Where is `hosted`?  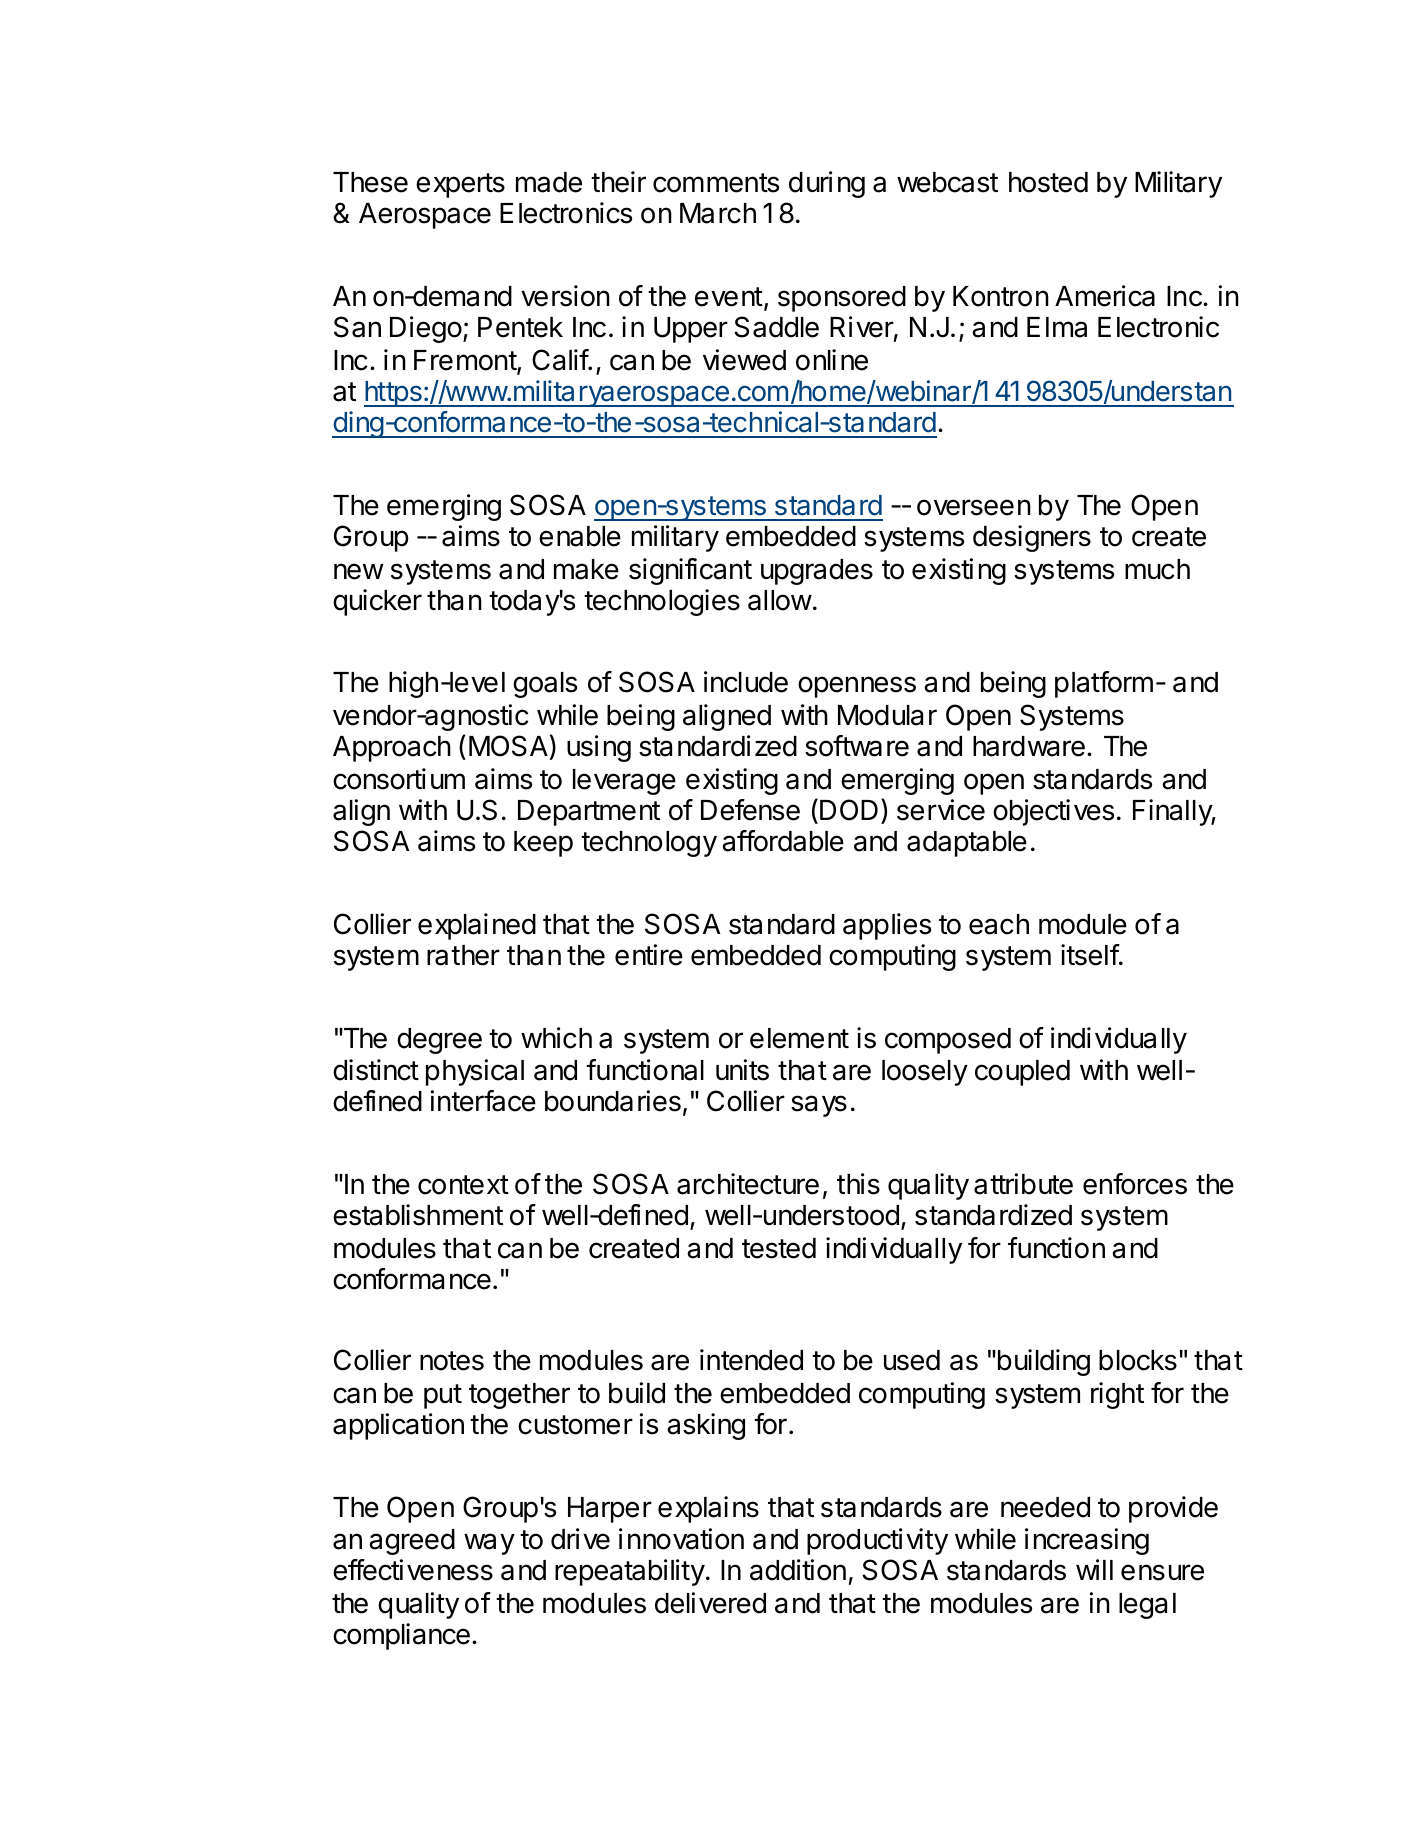
hosted is located at coordinates (1048, 182).
